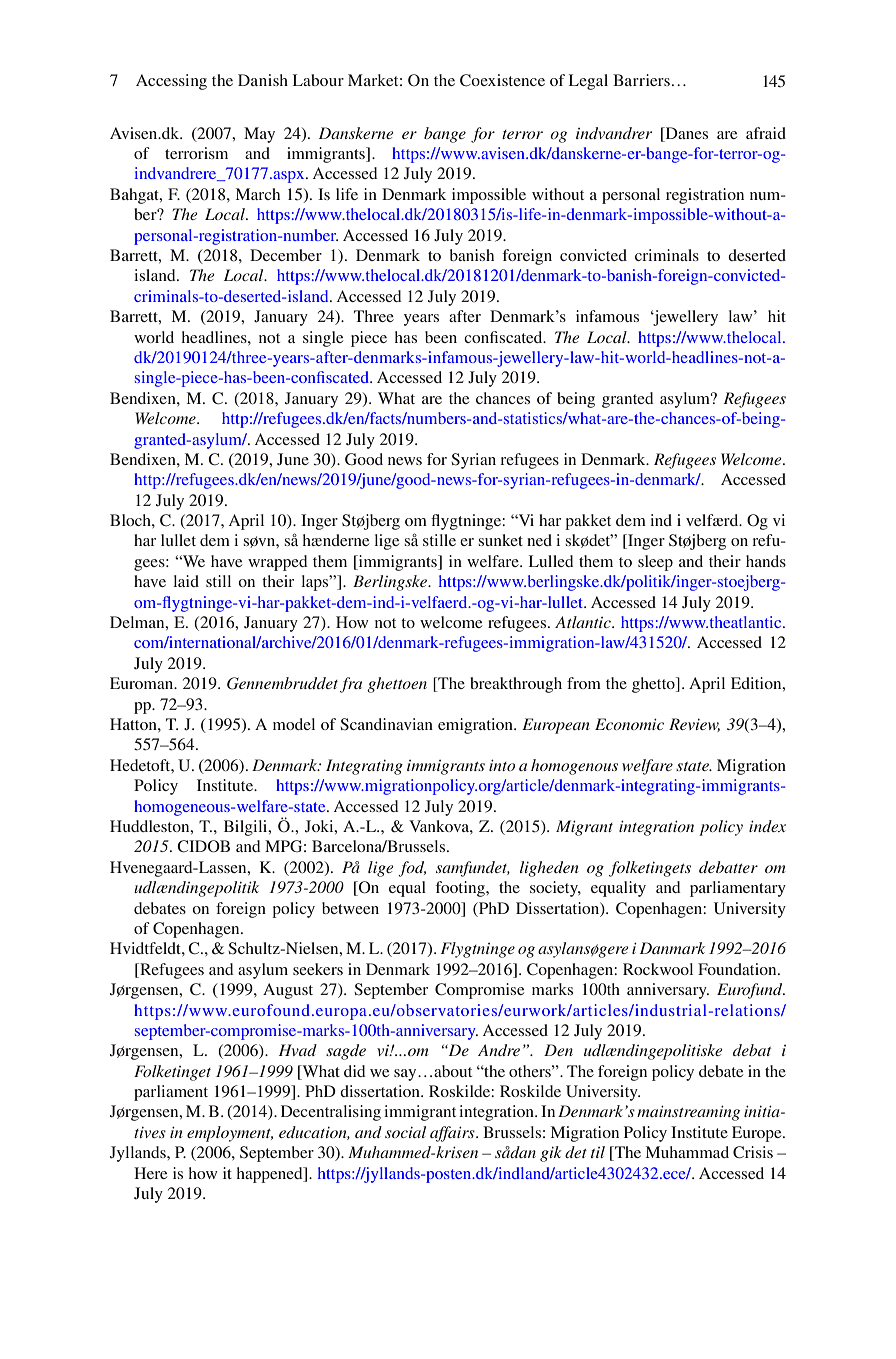  What do you see at coordinates (186, 581) in the page?
I see `laid` at bounding box center [186, 581].
